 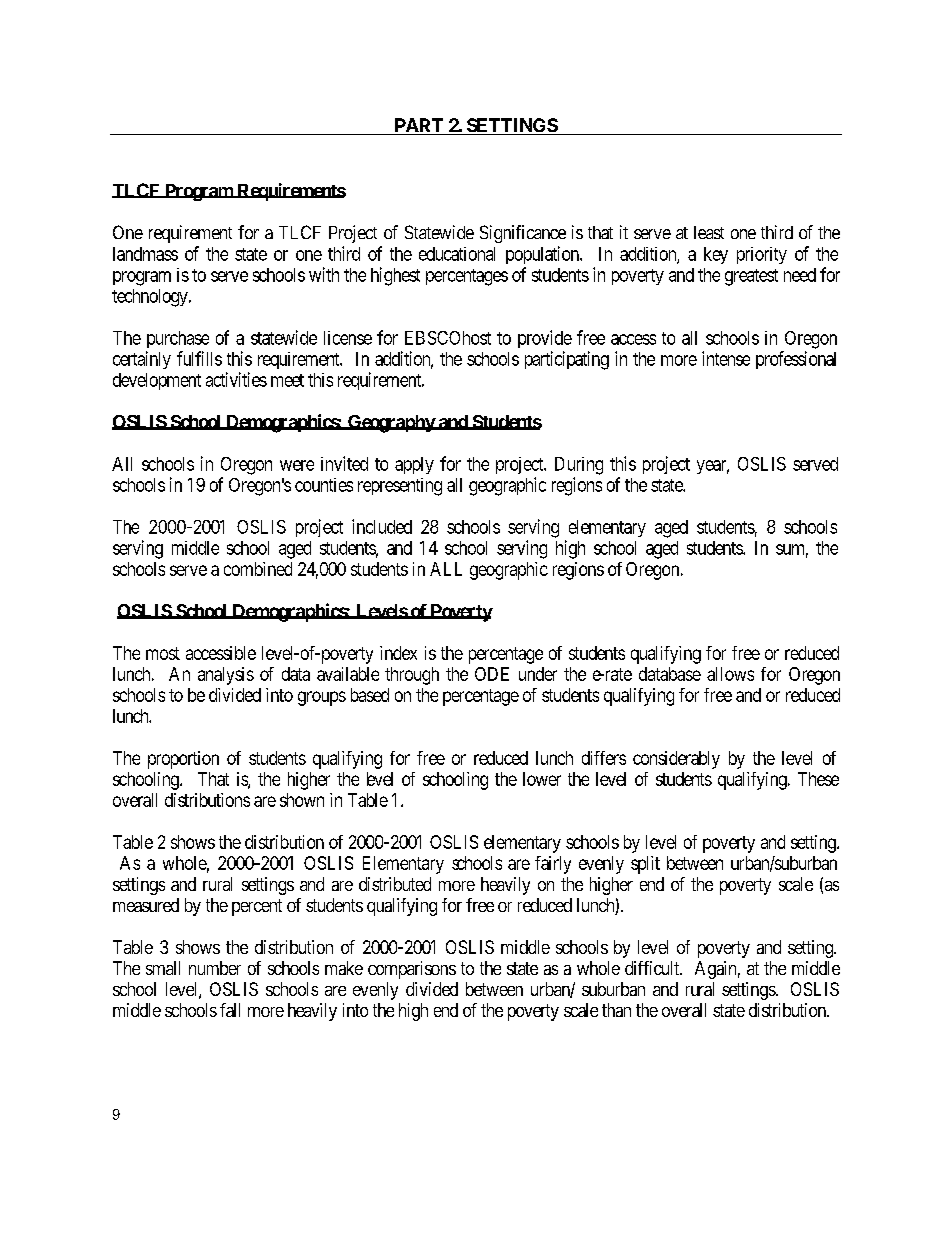 What do you see at coordinates (457, 254) in the screenshot?
I see `educational` at bounding box center [457, 254].
